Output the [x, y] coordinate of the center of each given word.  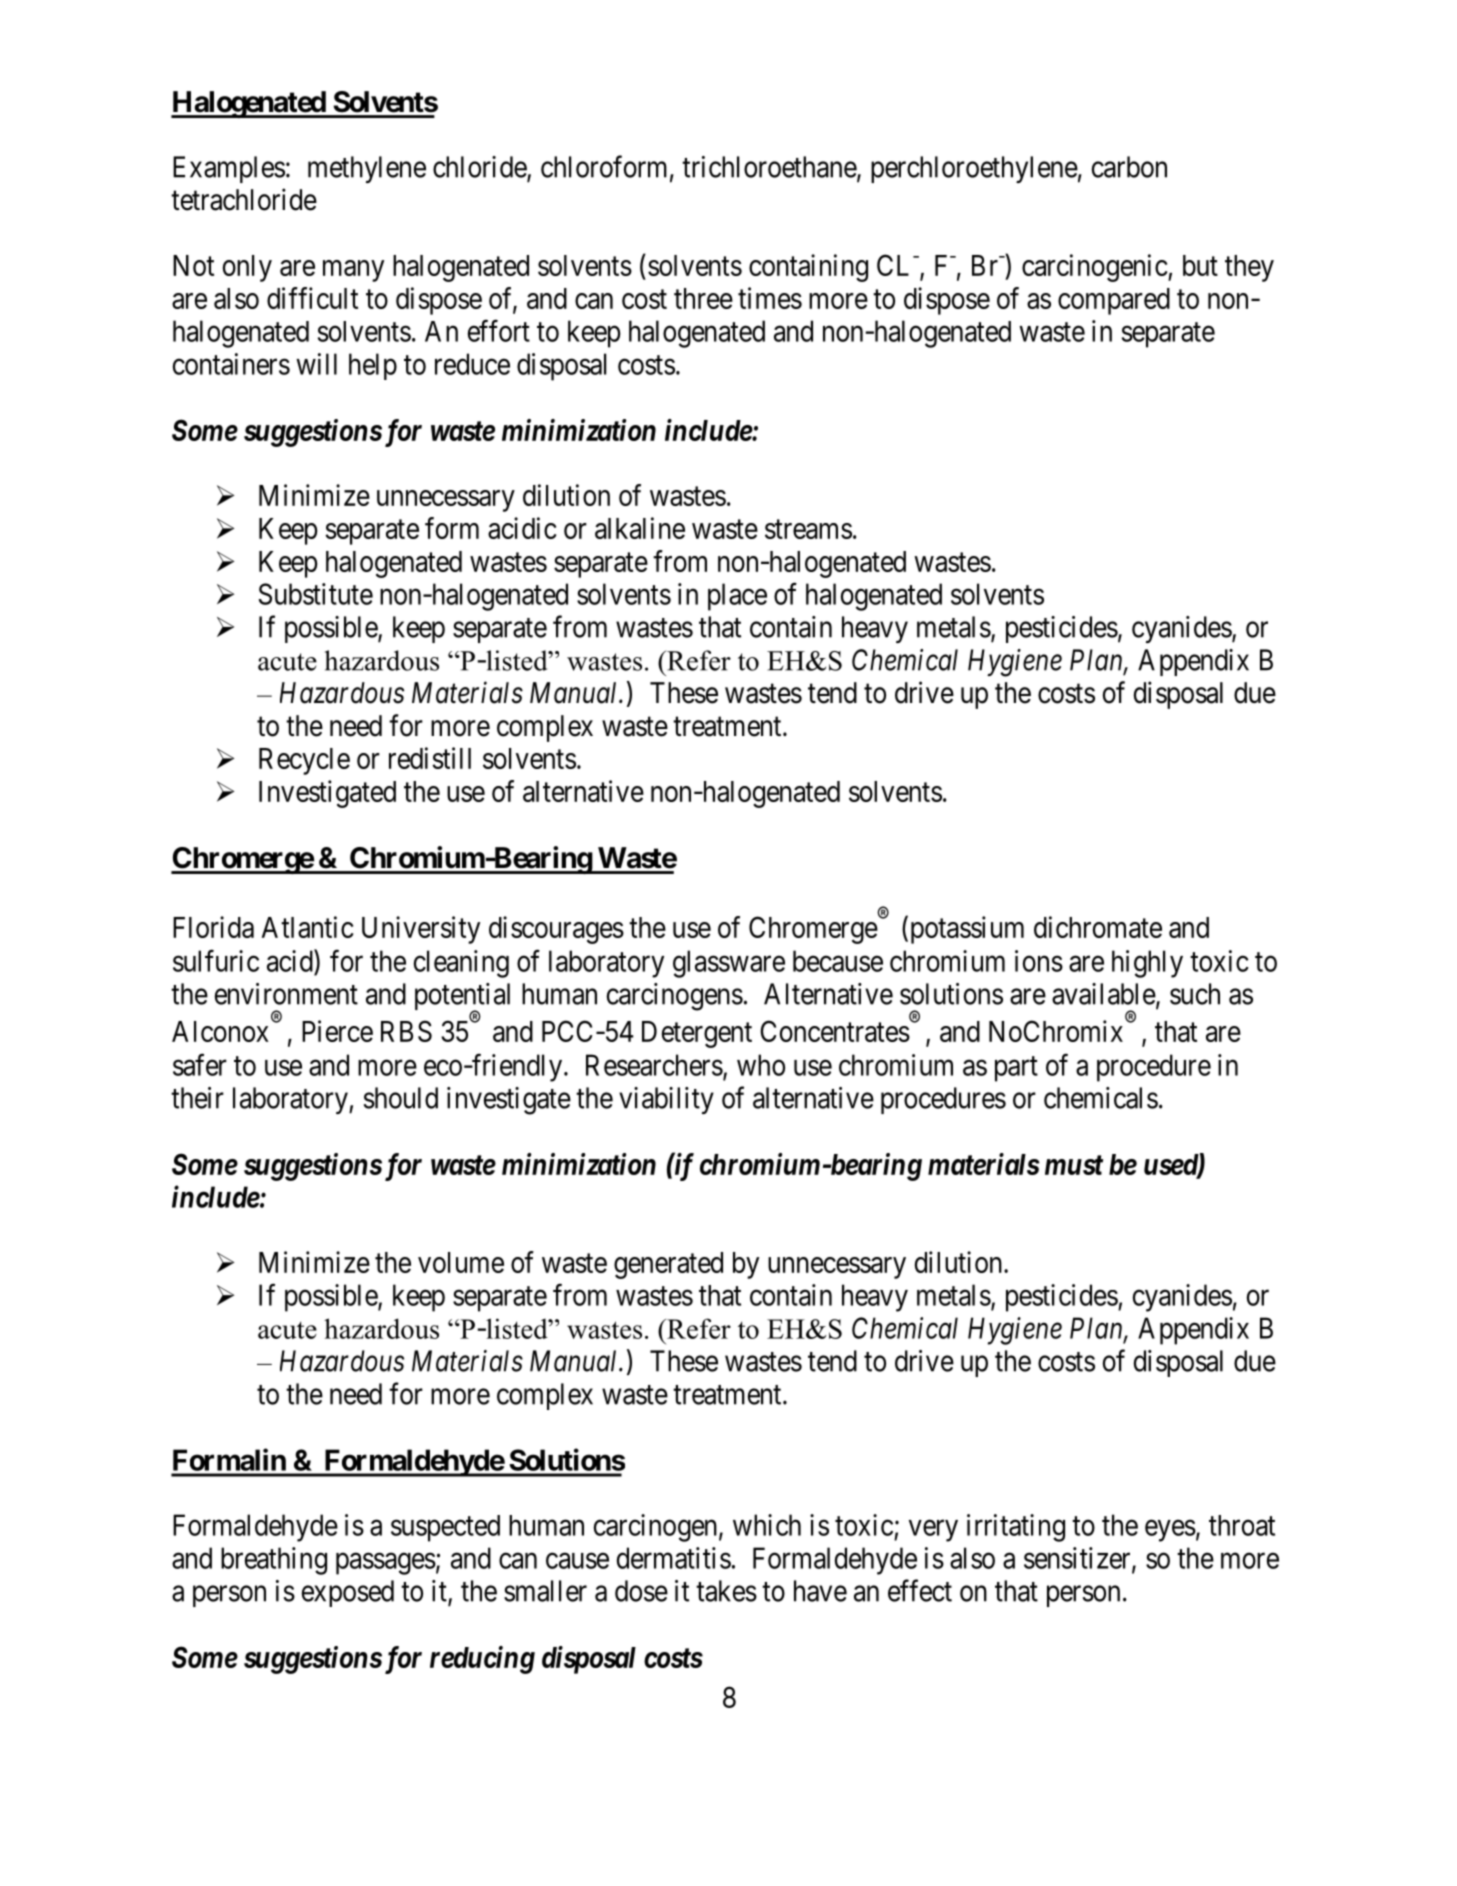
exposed [348, 1593]
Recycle [304, 761]
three [703, 298]
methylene [367, 169]
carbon [1129, 167]
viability [666, 1100]
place [737, 597]
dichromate [1098, 927]
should [401, 1098]
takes [726, 1591]
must [1074, 1165]
